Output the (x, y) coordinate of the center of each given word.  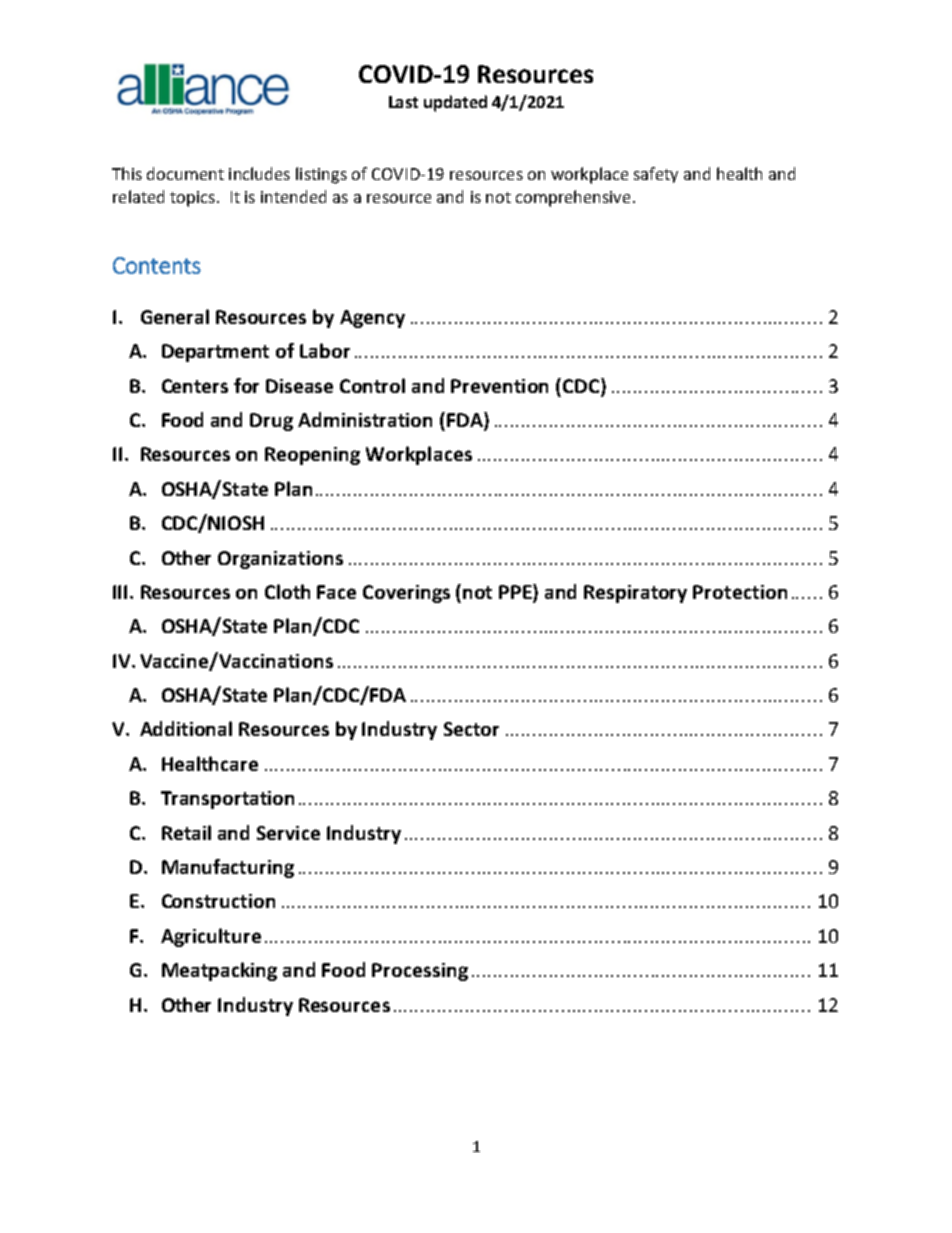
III (120, 592)
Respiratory (635, 594)
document (185, 173)
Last (403, 102)
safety (656, 175)
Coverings (406, 594)
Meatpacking (219, 971)
